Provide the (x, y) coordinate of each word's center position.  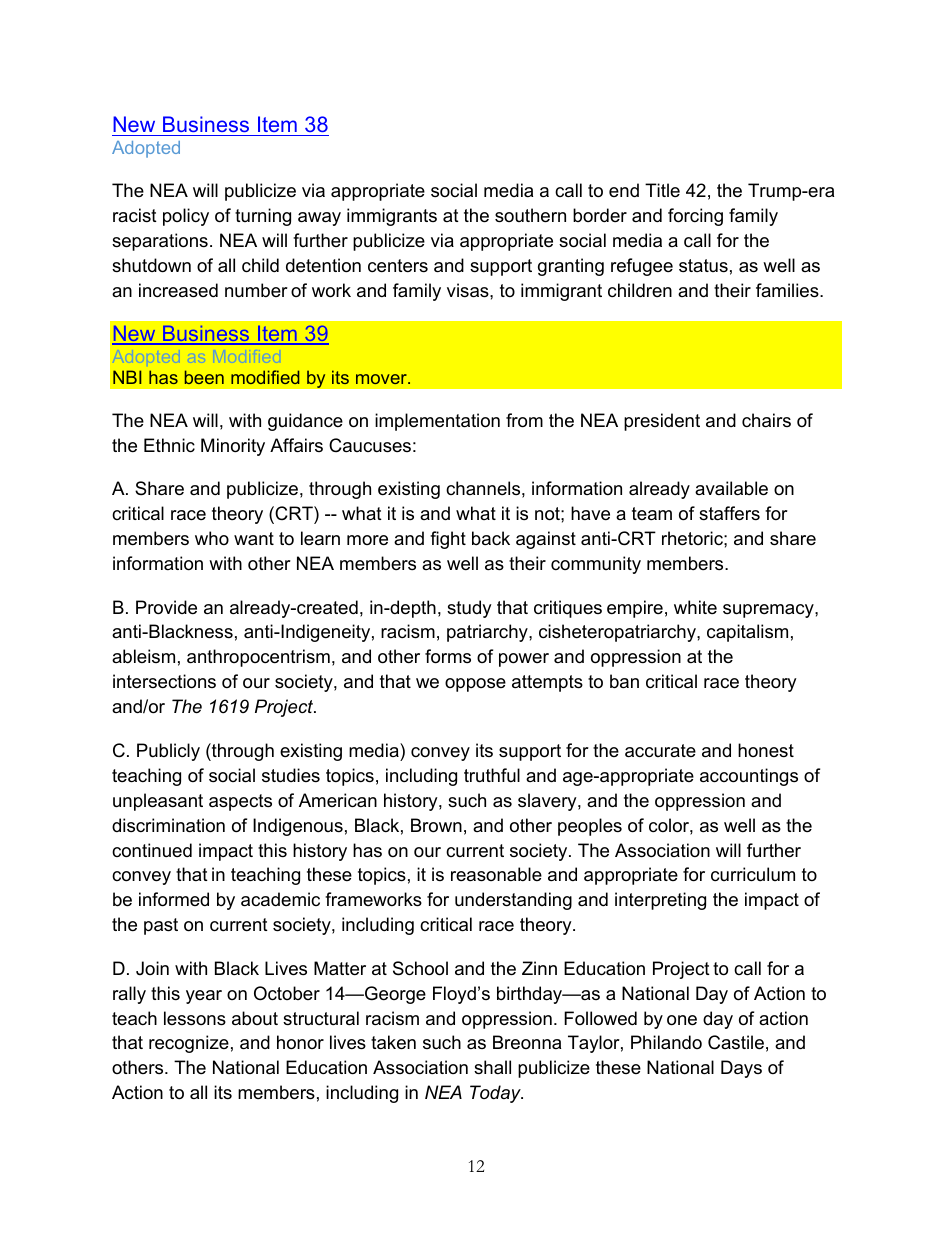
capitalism (747, 633)
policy (186, 217)
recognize (189, 1044)
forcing (695, 217)
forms (448, 656)
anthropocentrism (258, 658)
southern (530, 215)
